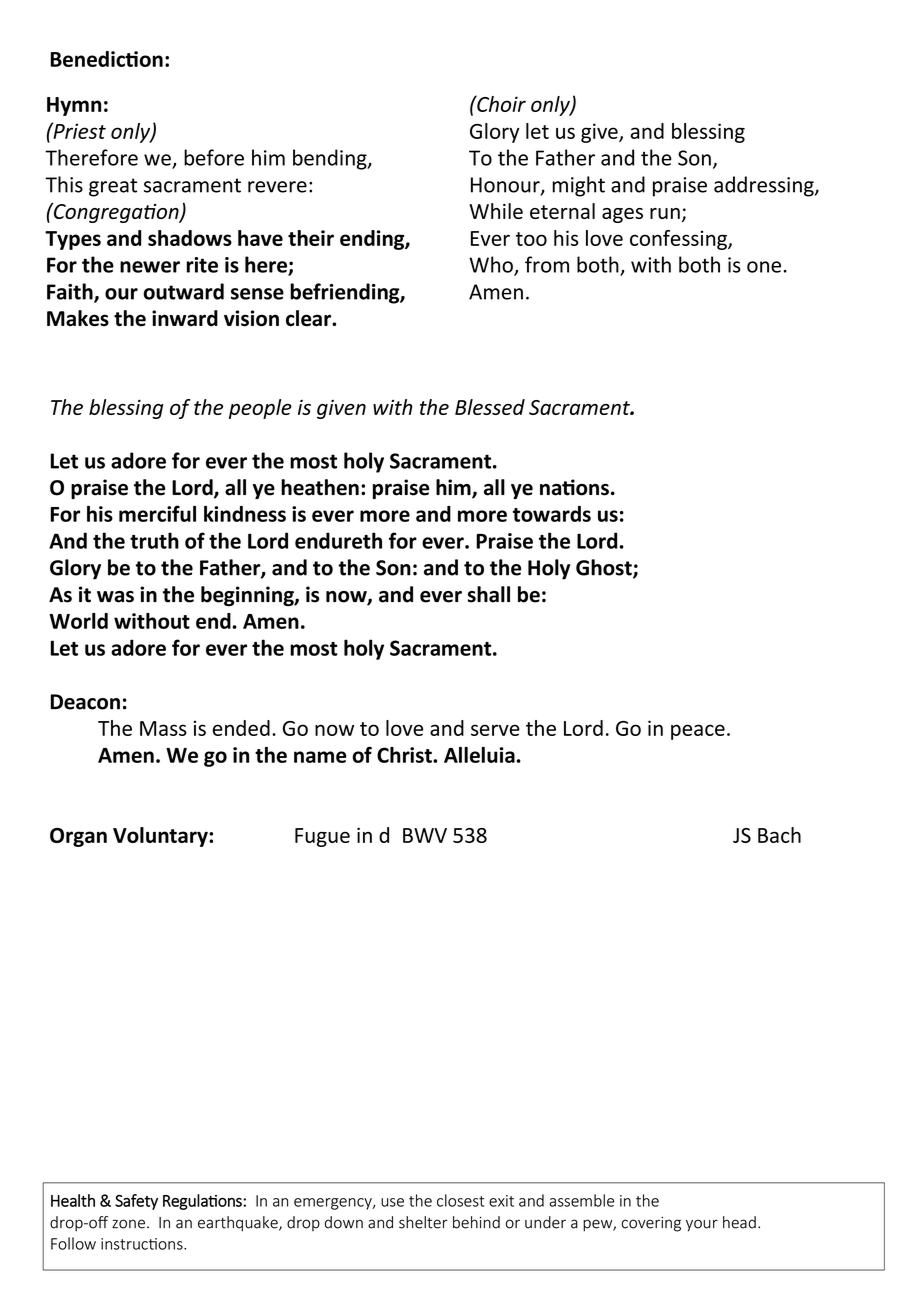 The image size is (924, 1308). What do you see at coordinates (136, 1202) in the document?
I see `Safety` at bounding box center [136, 1202].
